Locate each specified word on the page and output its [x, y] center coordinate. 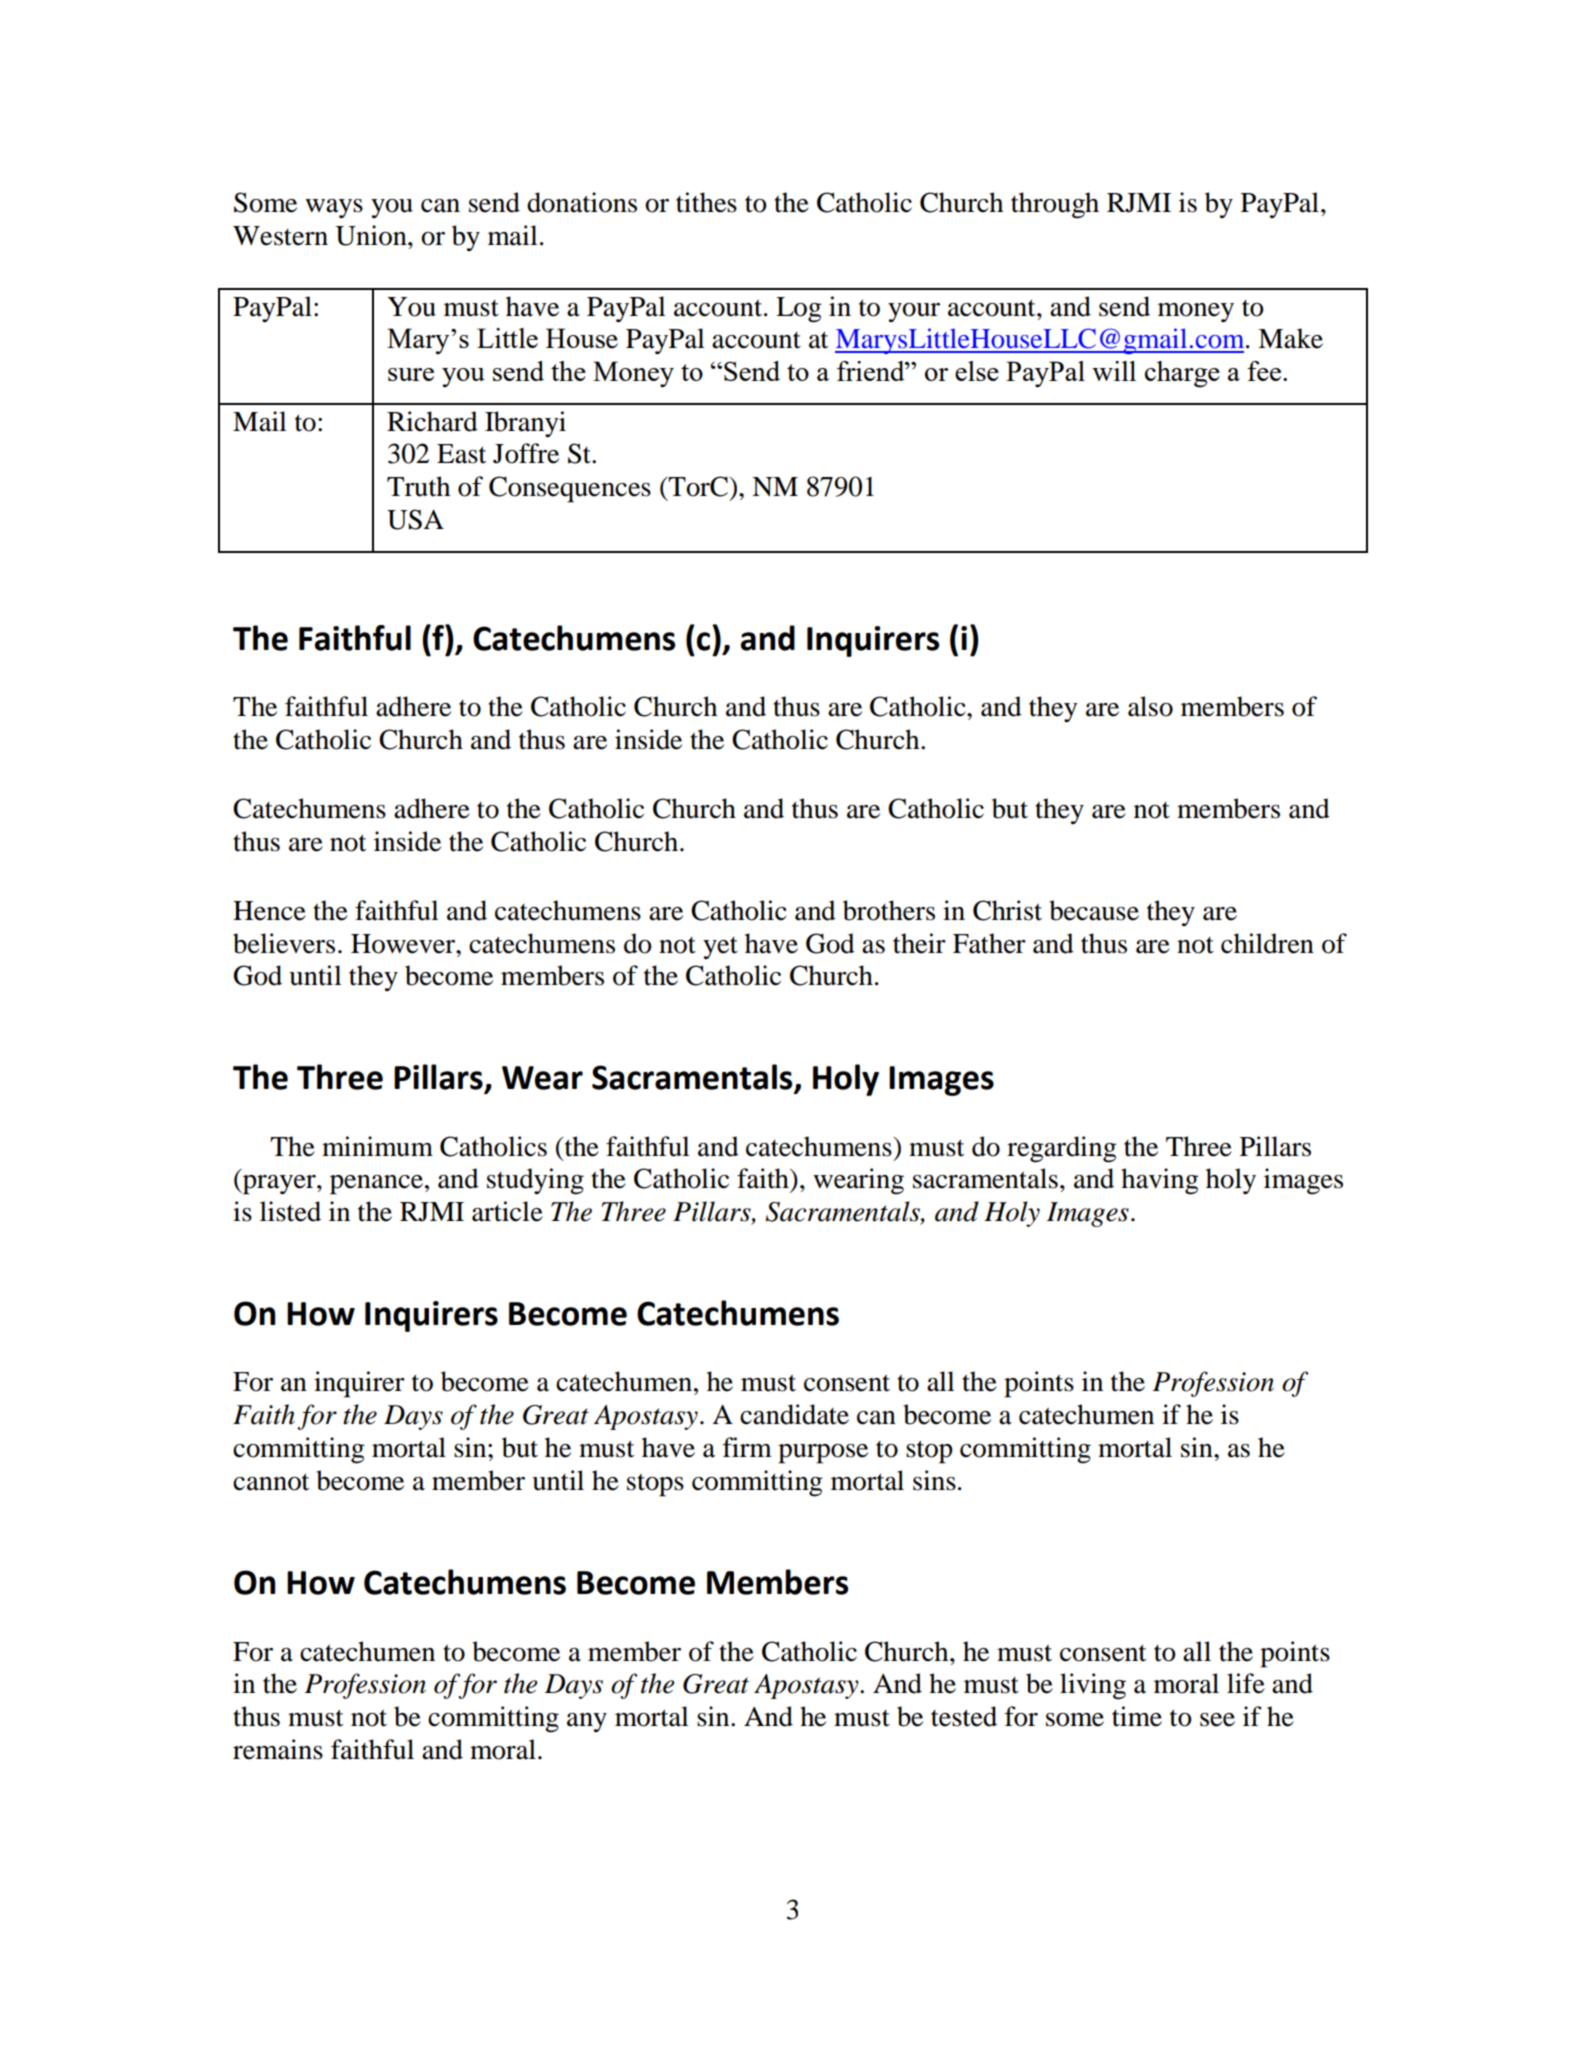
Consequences [570, 489]
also [1150, 706]
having [1160, 1181]
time [1137, 1716]
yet [720, 948]
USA [415, 519]
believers [284, 943]
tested [964, 1716]
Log [799, 310]
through [1055, 205]
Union [372, 235]
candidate [794, 1414]
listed [290, 1211]
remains [278, 1749]
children [1267, 943]
